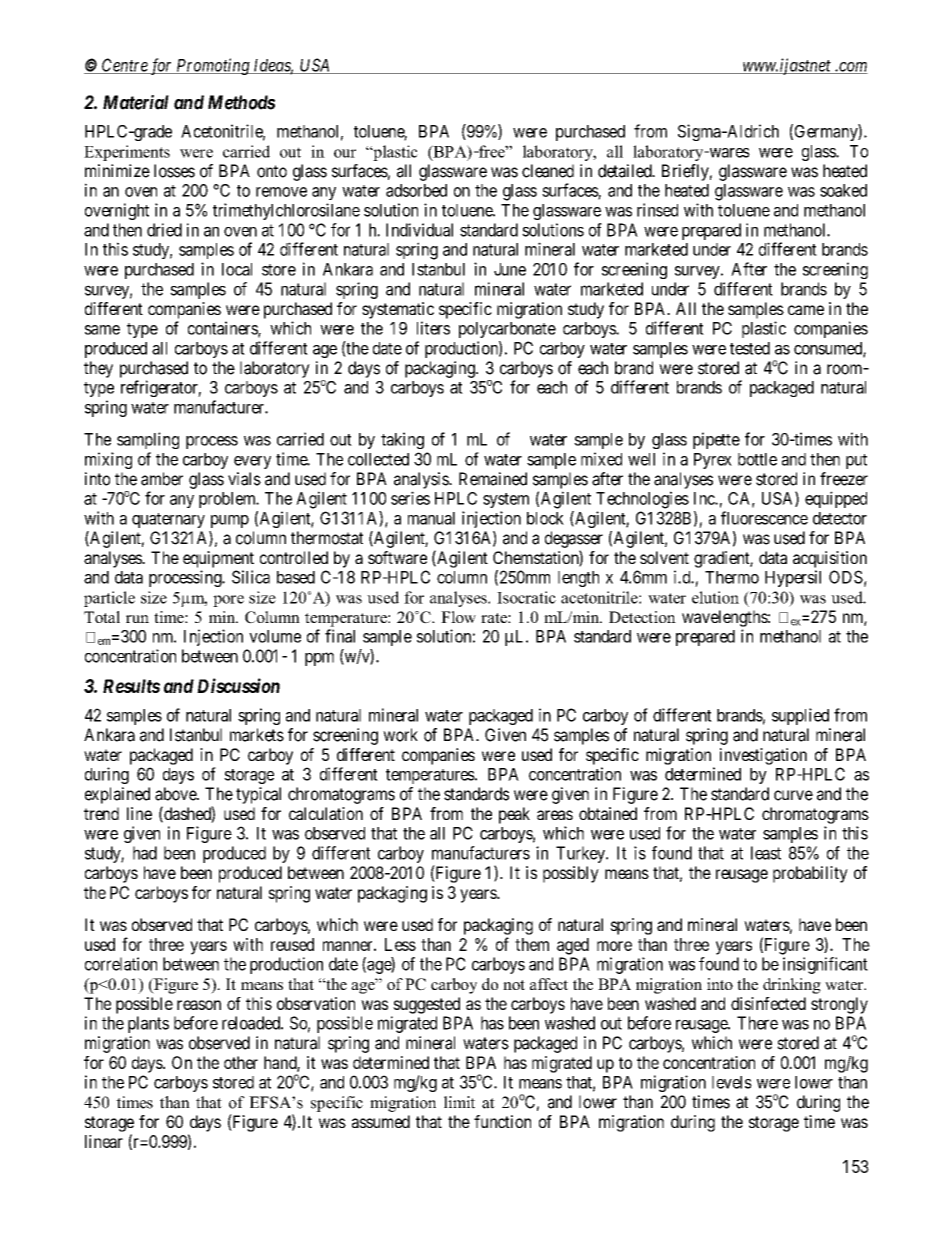  What do you see at coordinates (162, 479) in the screenshot?
I see `amber` at bounding box center [162, 479].
